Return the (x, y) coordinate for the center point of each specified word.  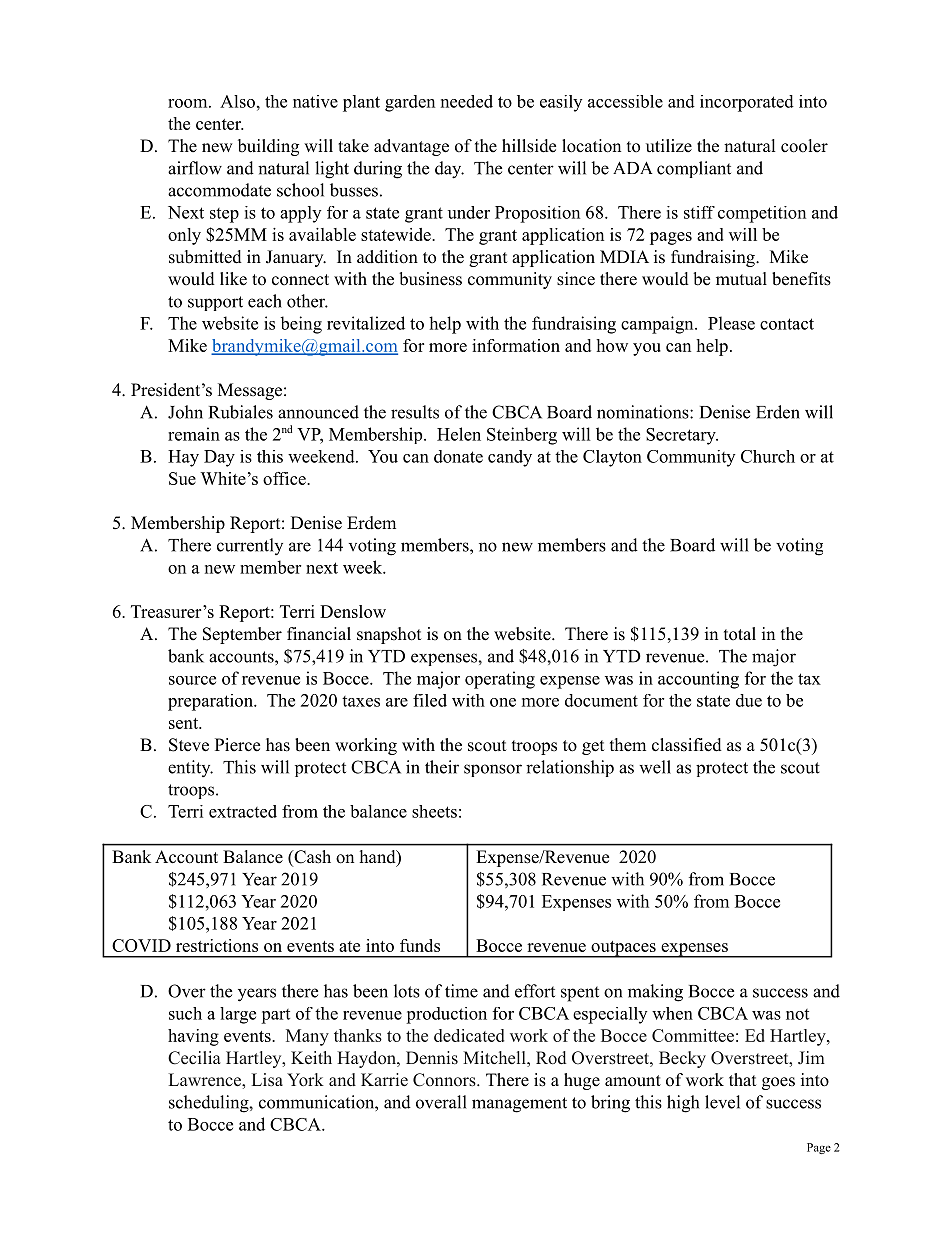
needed (467, 101)
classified (687, 745)
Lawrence (206, 1080)
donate (458, 456)
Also (237, 101)
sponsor (493, 770)
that (742, 1079)
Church (768, 456)
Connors (445, 1080)
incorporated (747, 103)
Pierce (237, 745)
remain (194, 434)
